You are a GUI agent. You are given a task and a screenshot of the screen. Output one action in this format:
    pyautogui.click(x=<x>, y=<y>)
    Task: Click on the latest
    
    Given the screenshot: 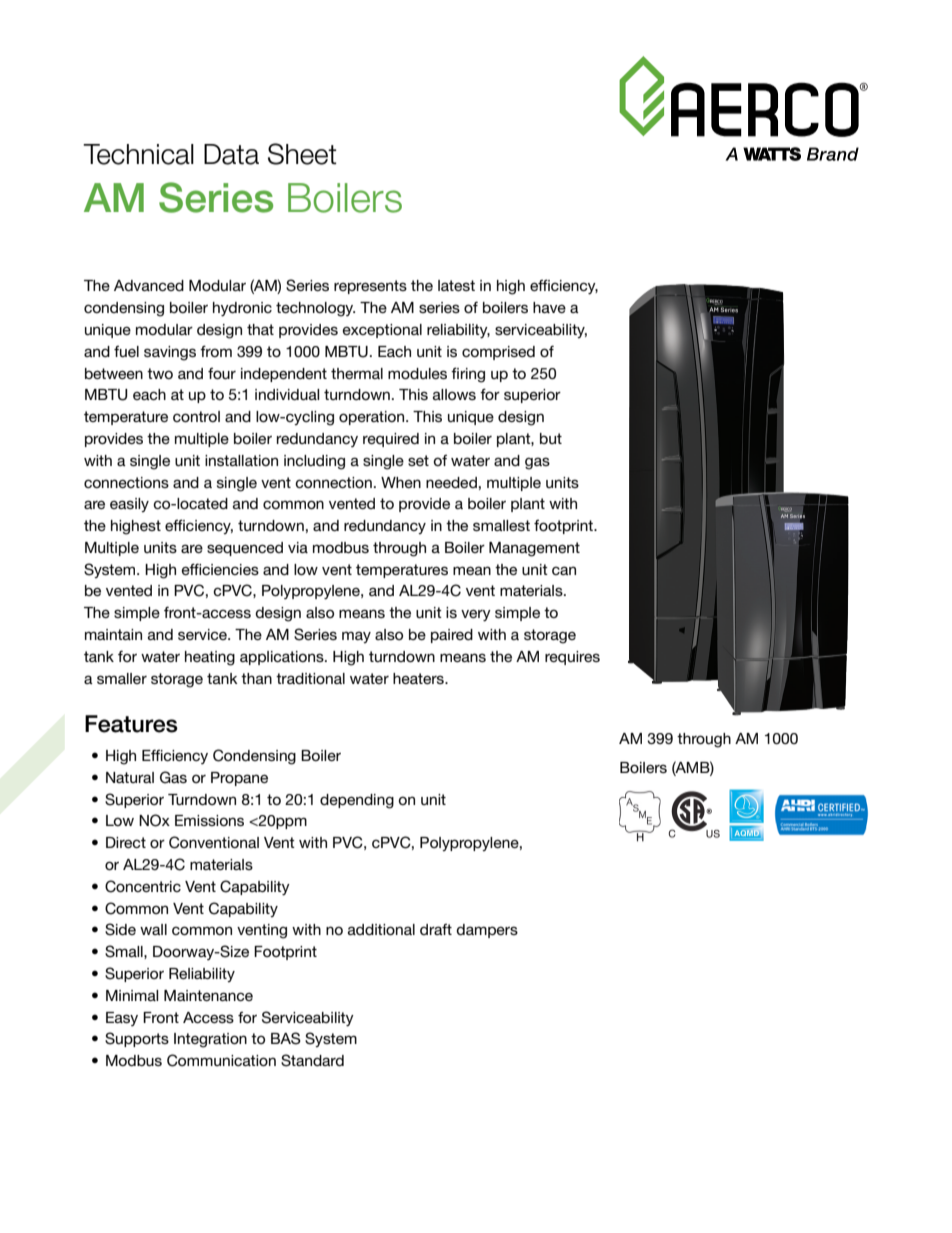 What is the action you would take?
    pyautogui.click(x=456, y=285)
